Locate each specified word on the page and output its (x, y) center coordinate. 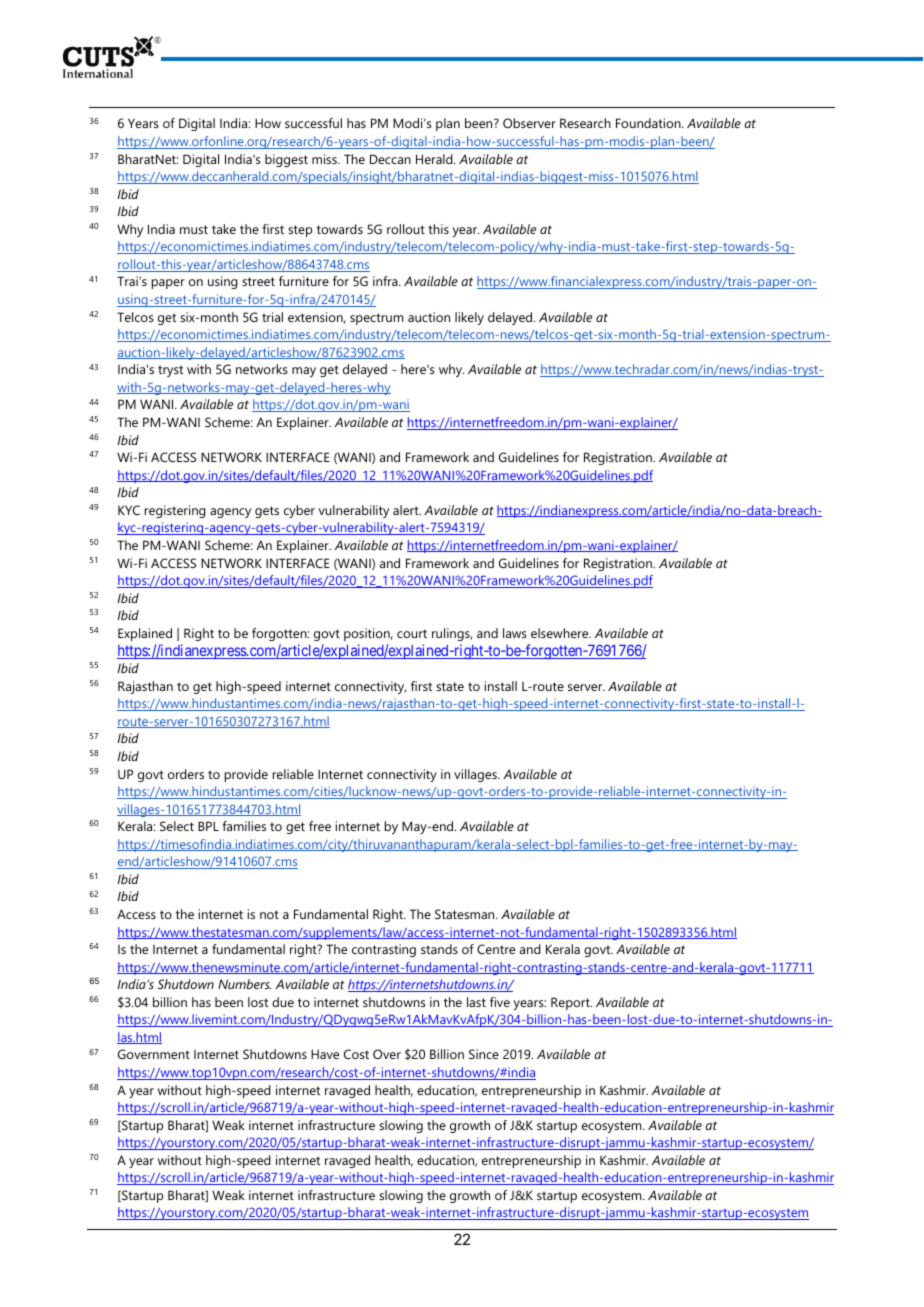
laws (515, 633)
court (412, 633)
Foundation (649, 123)
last (476, 1002)
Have (325, 1054)
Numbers (245, 984)
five (500, 1002)
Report (571, 1003)
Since (484, 1054)
